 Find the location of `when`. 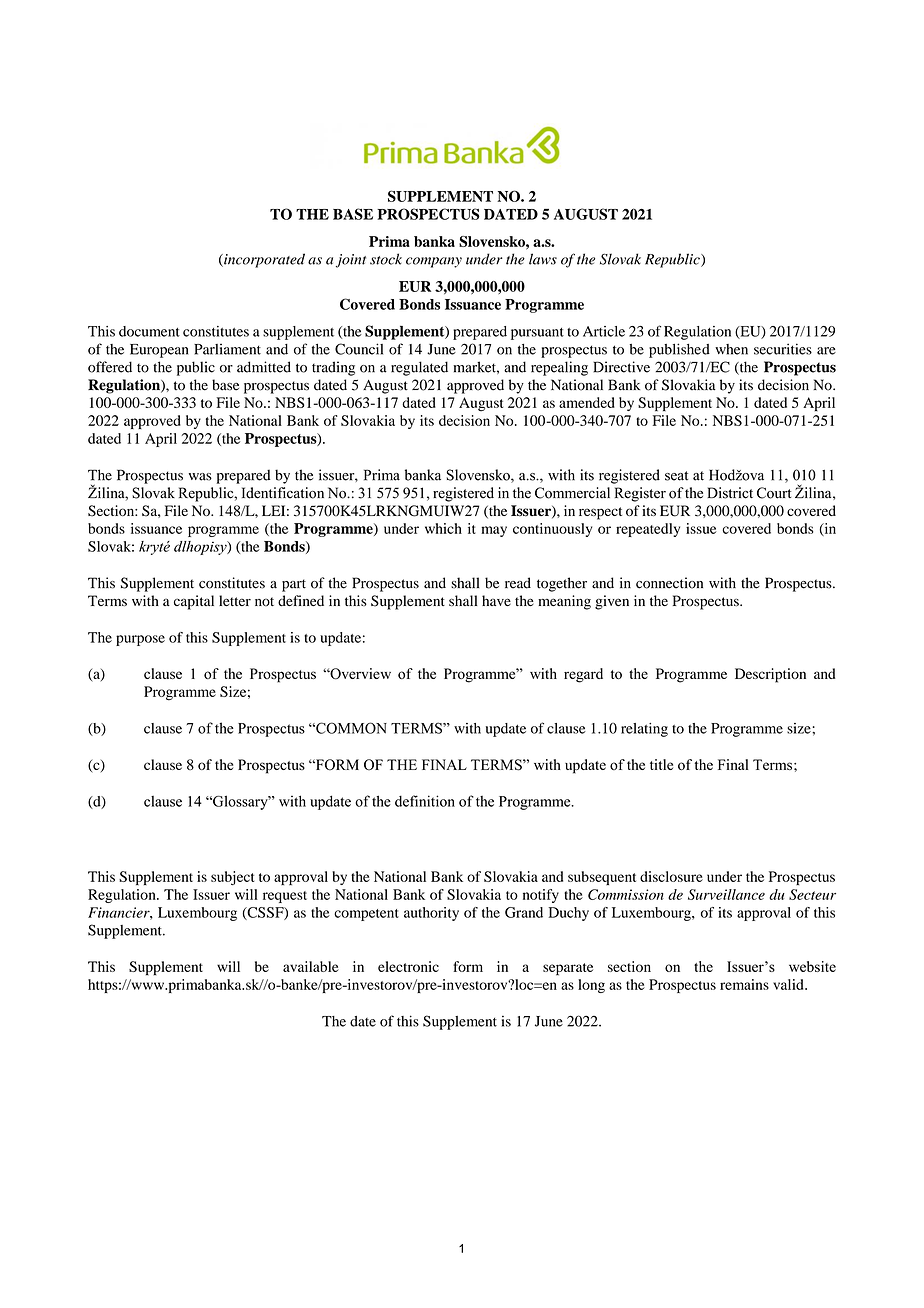

when is located at coordinates (731, 349).
